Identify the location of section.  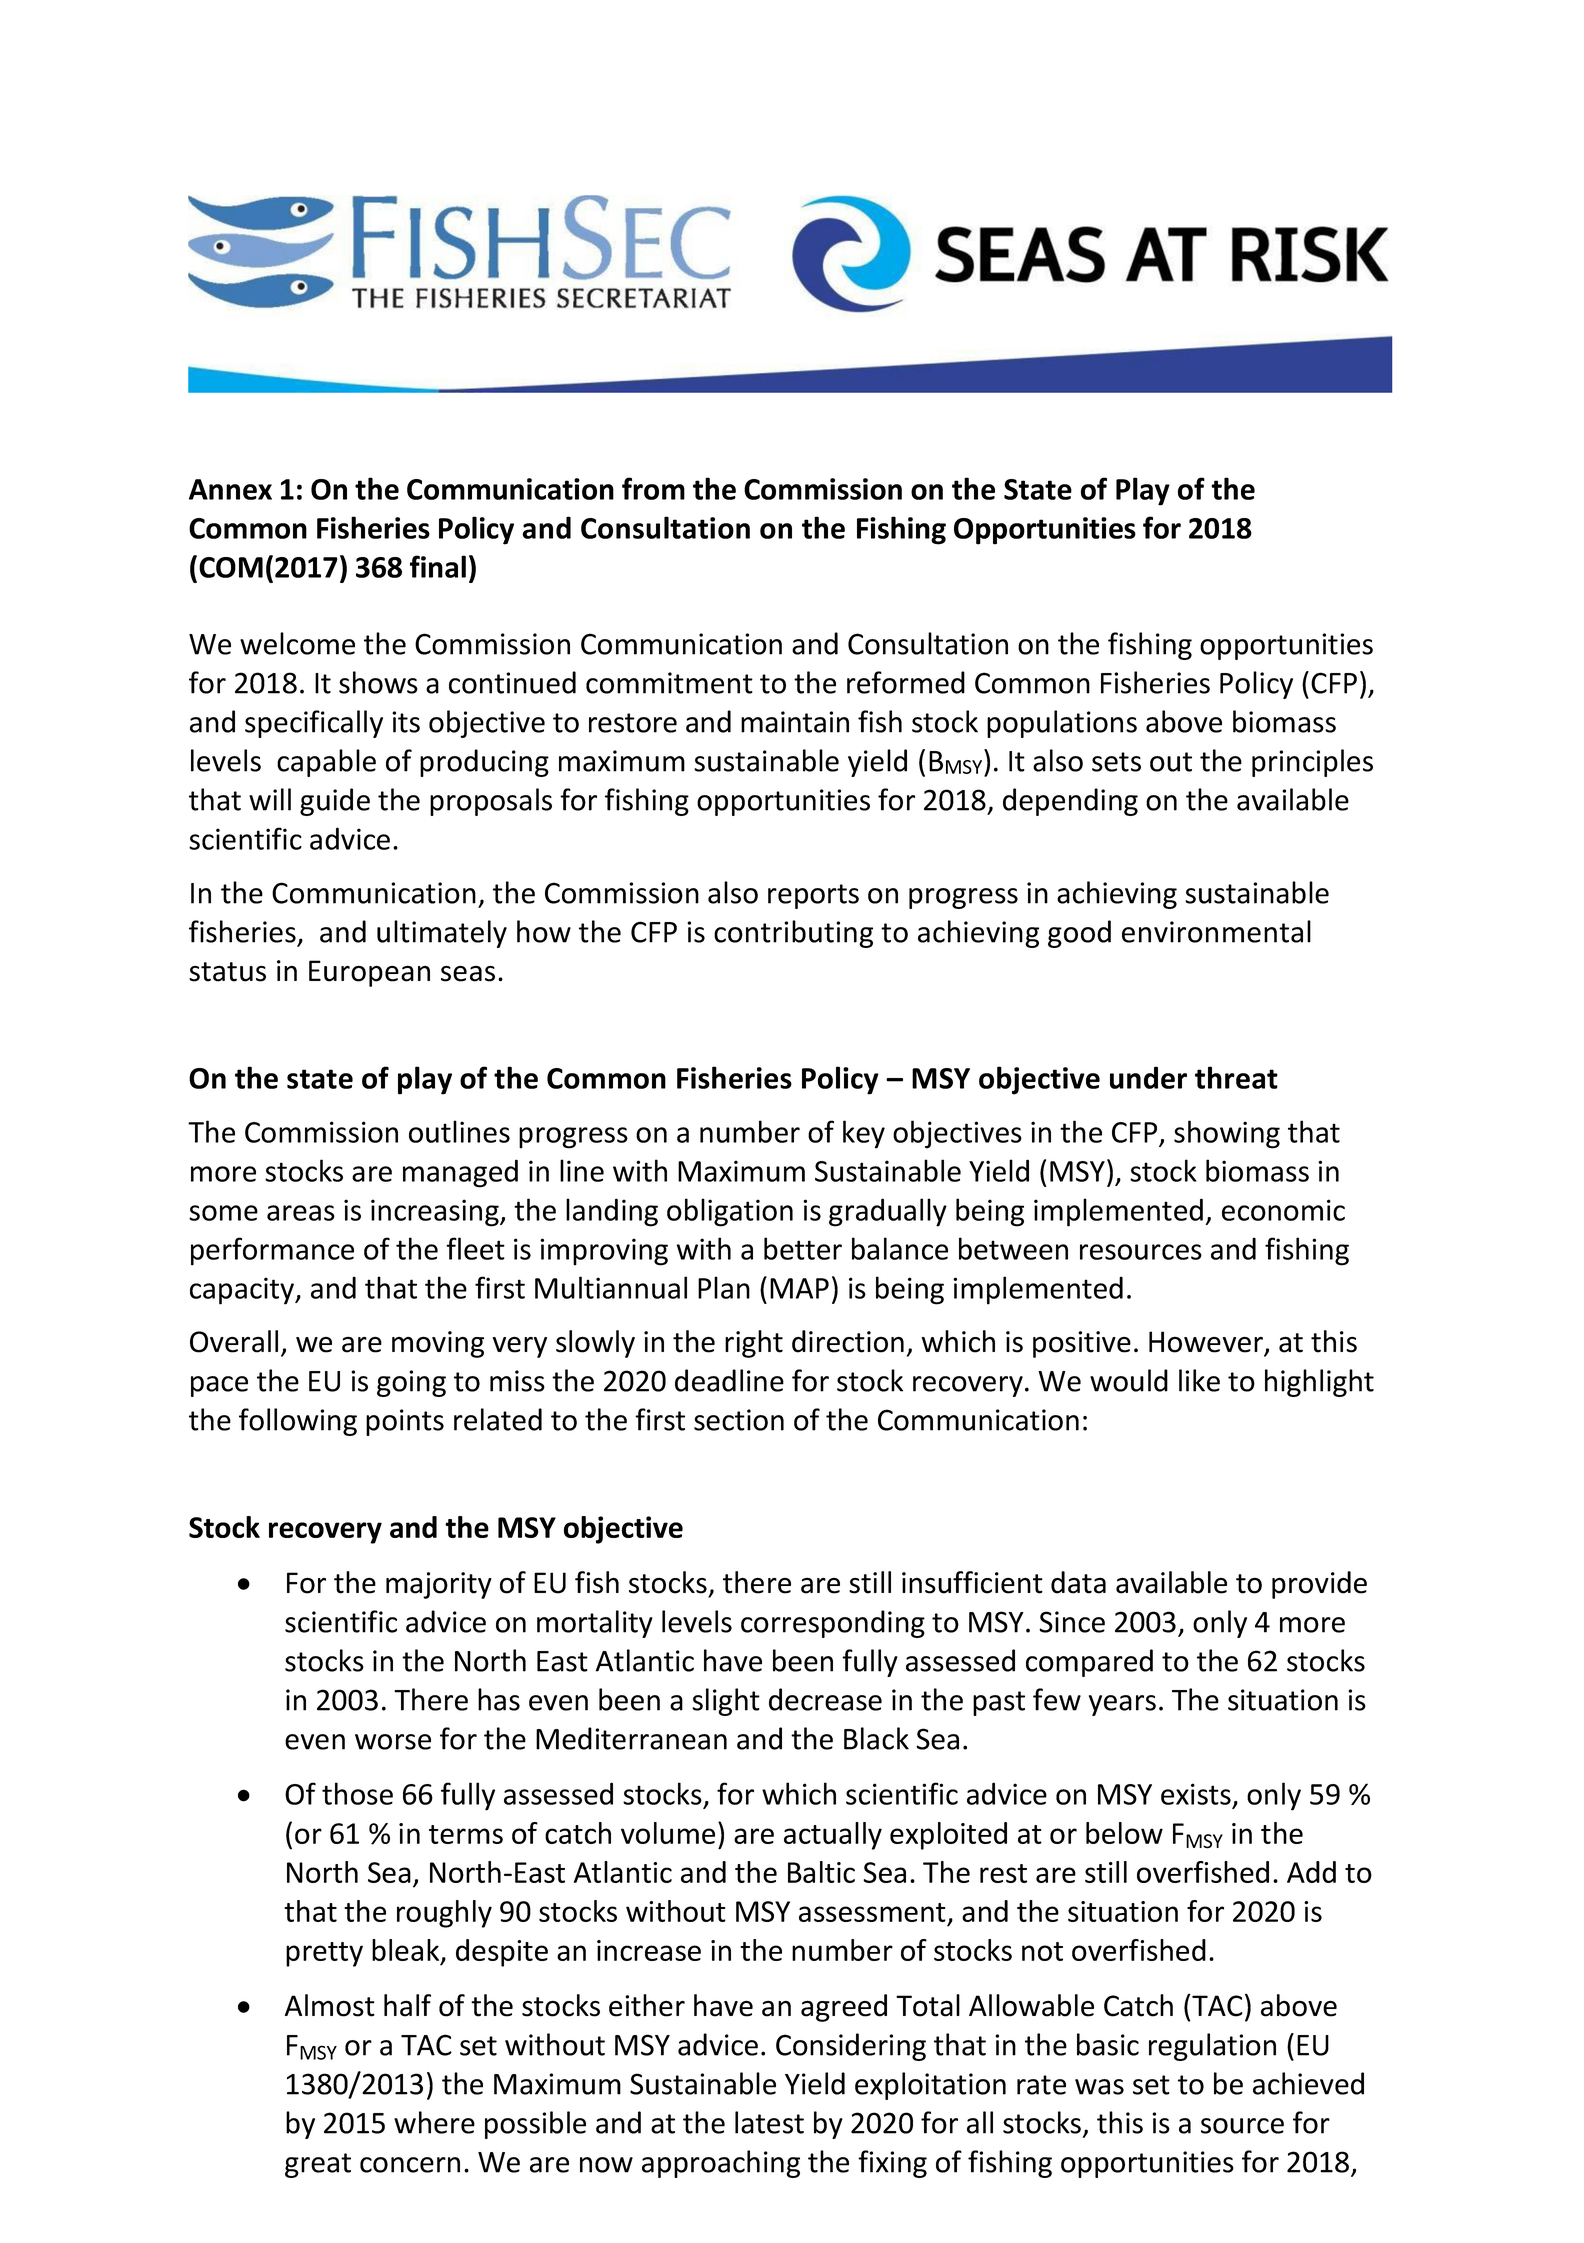
(739, 1420).
